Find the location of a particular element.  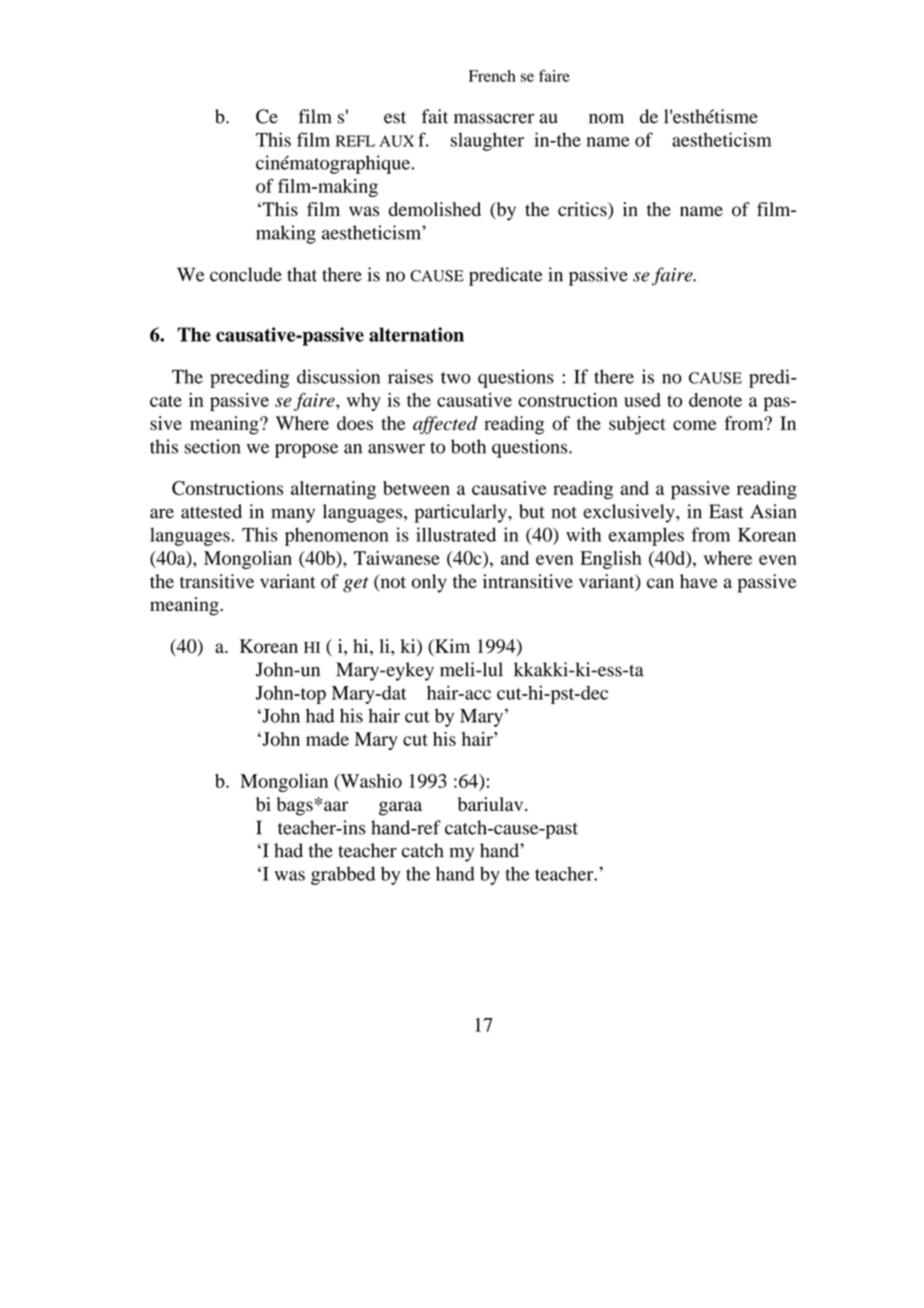

fait is located at coordinates (435, 116).
